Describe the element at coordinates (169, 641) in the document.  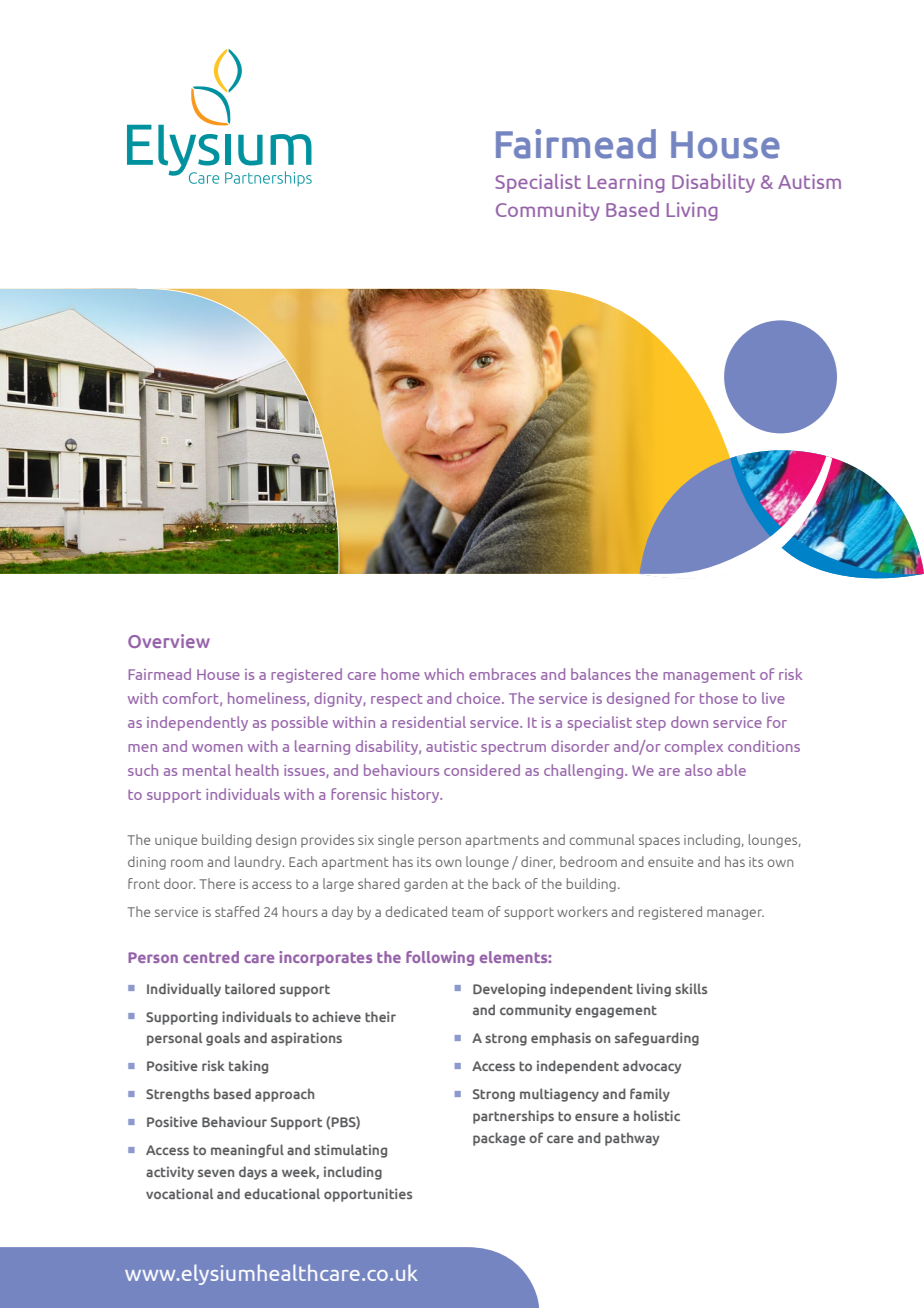
I see `Overview` at that location.
